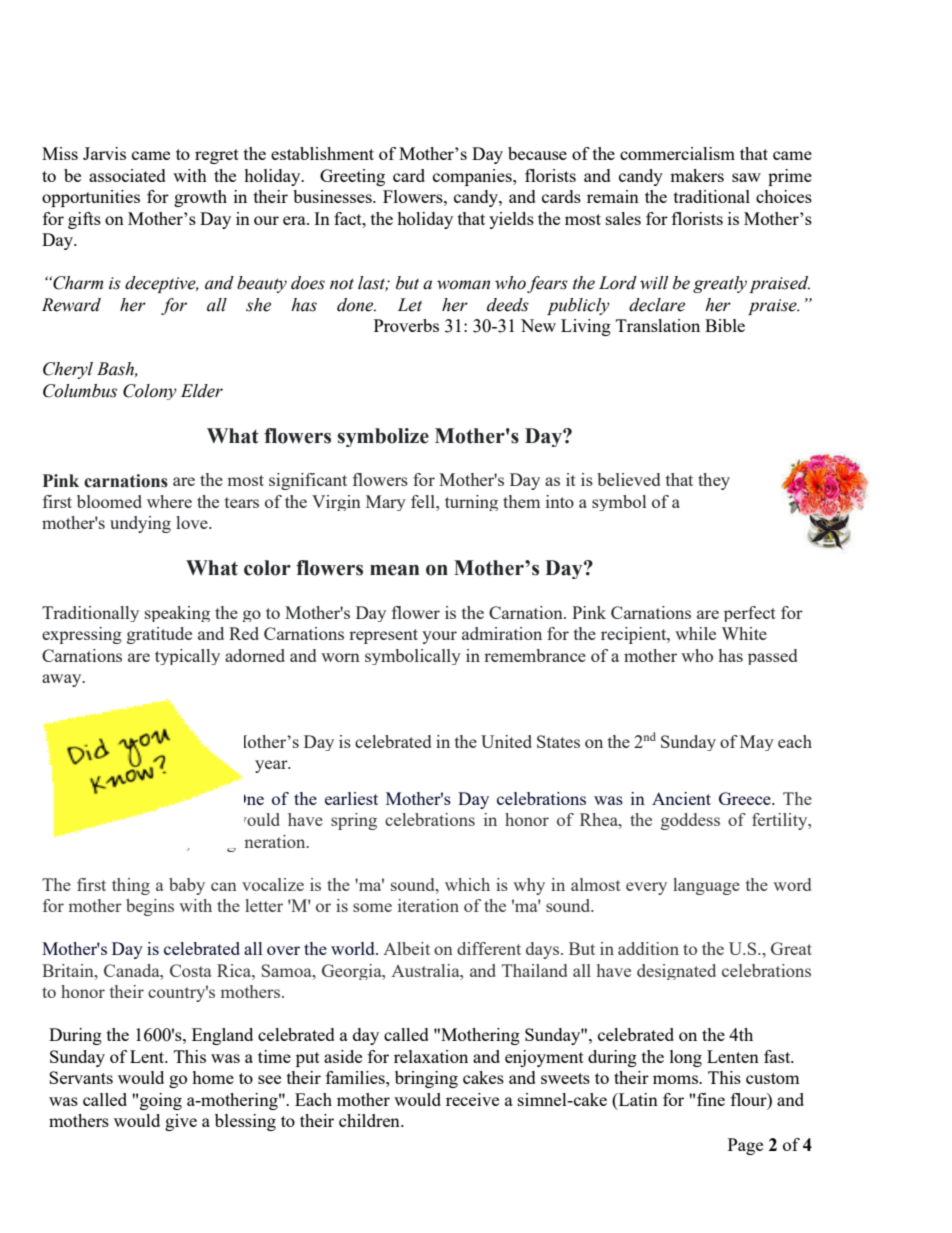  I want to click on Colony, so click(150, 392).
